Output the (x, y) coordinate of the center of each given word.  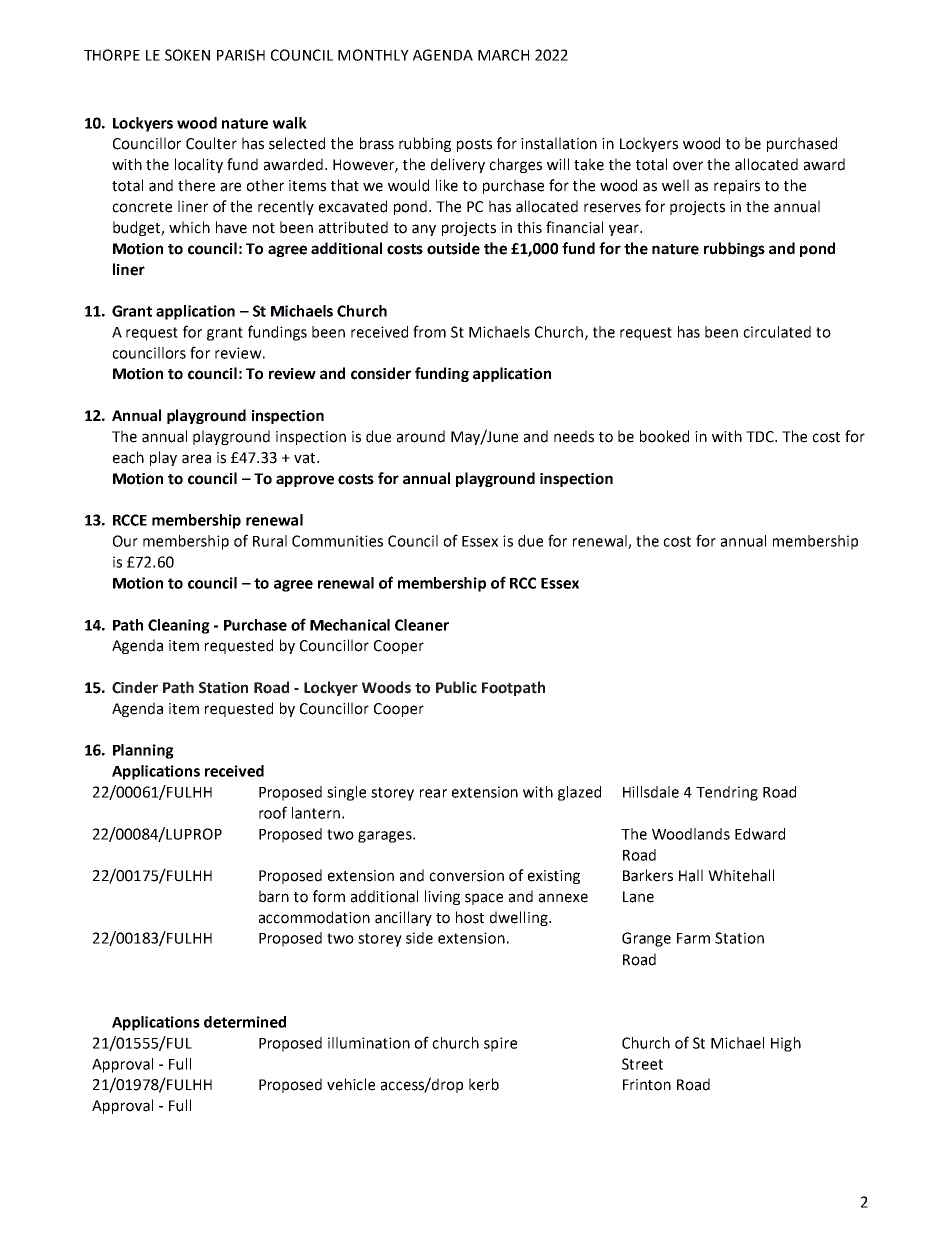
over (688, 166)
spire (500, 1044)
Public (456, 687)
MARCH (503, 55)
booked (664, 436)
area (196, 459)
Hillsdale (651, 792)
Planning (143, 751)
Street (642, 1064)
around (421, 436)
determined (245, 1022)
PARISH (241, 55)
